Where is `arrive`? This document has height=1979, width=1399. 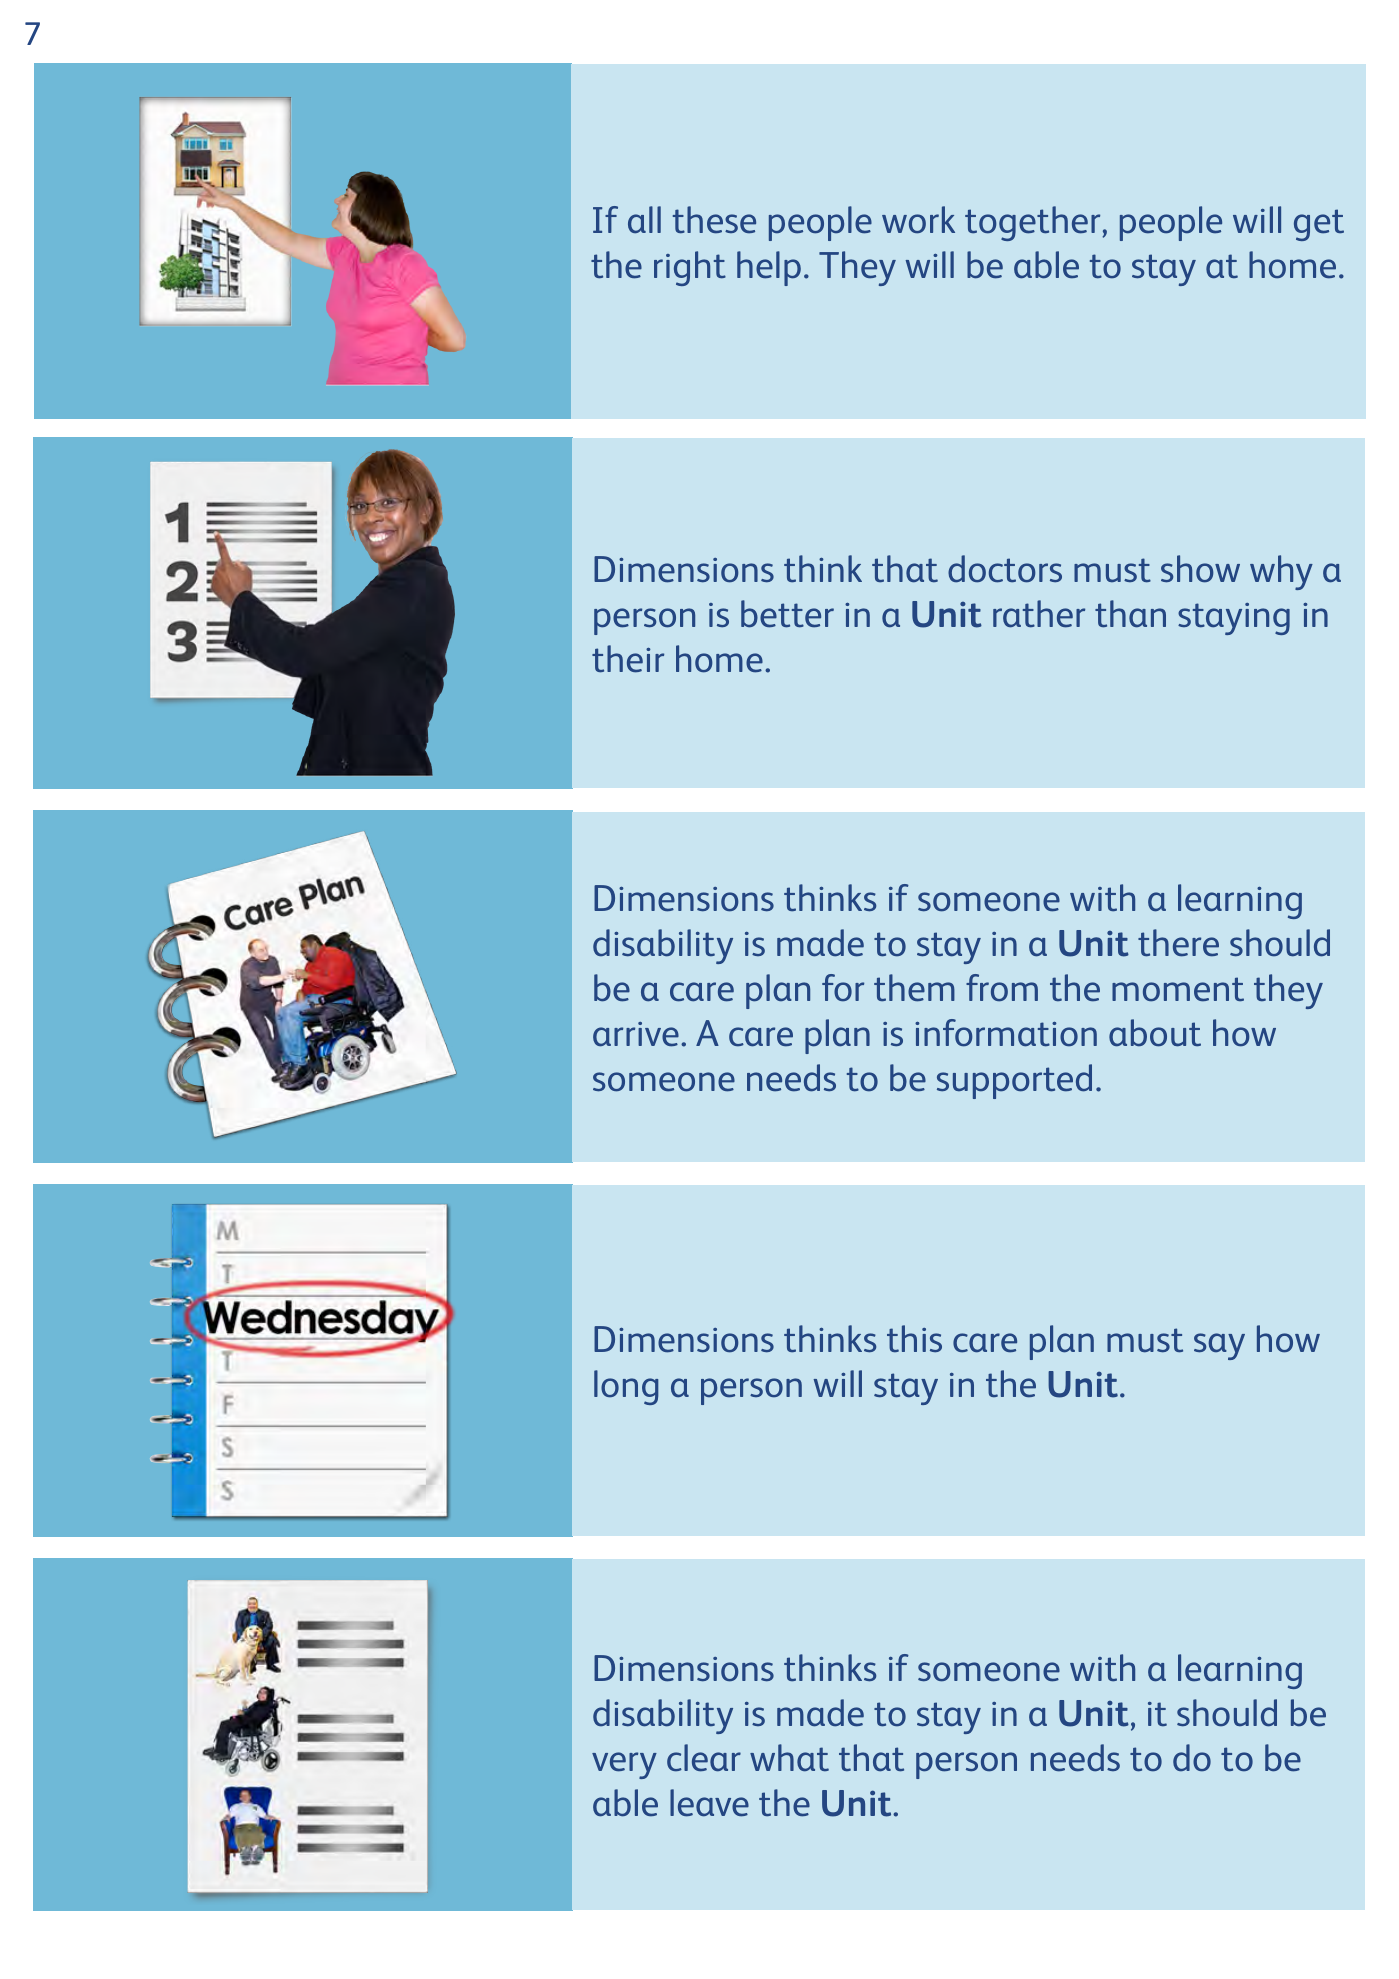 arrive is located at coordinates (636, 1034).
